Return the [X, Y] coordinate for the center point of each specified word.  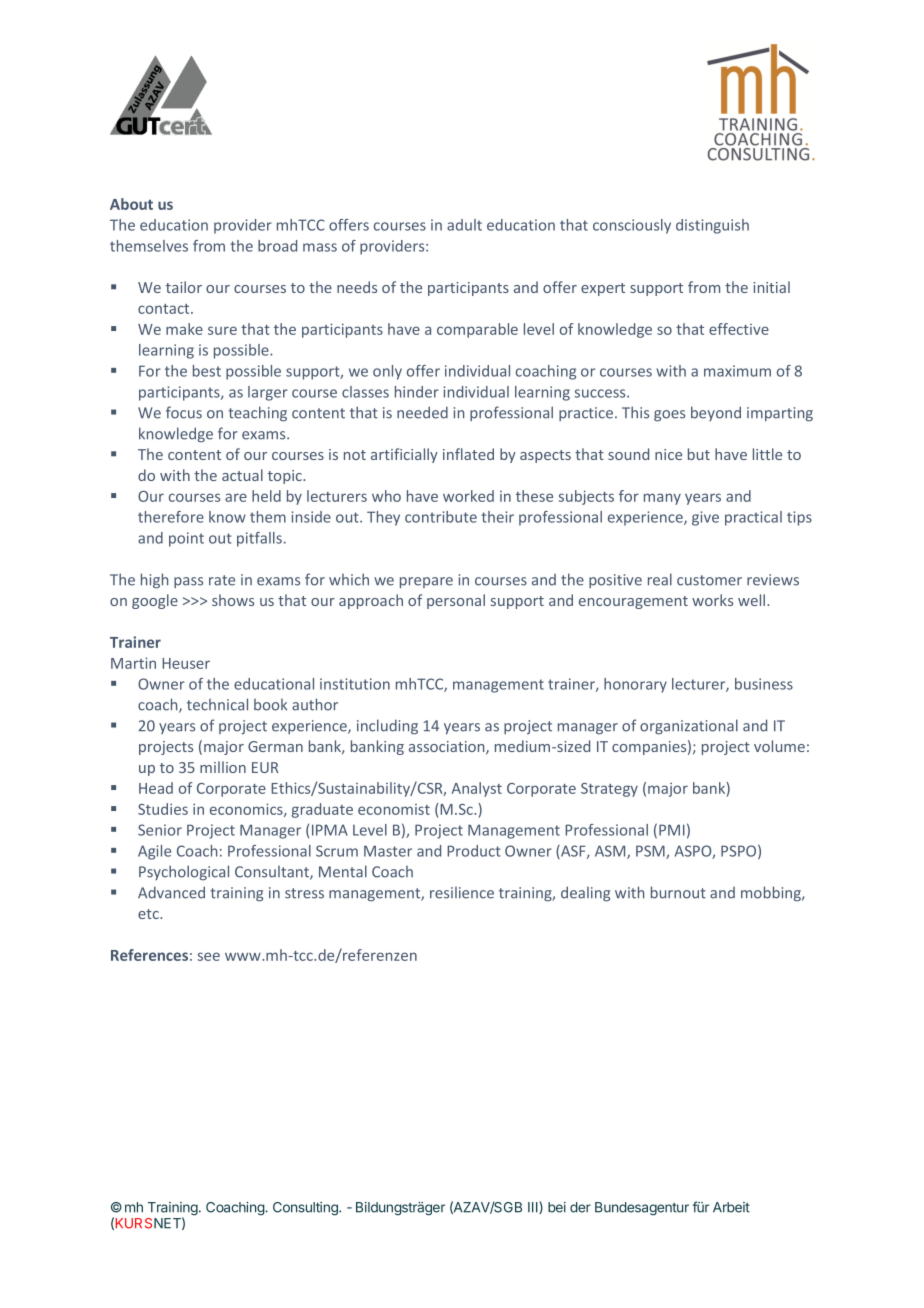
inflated [468, 454]
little [767, 454]
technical [217, 704]
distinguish [712, 226]
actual [242, 475]
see [209, 956]
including [387, 727]
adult [464, 225]
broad [277, 246]
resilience [462, 893]
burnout [678, 892]
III [534, 1207]
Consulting [306, 1209]
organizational [689, 727]
